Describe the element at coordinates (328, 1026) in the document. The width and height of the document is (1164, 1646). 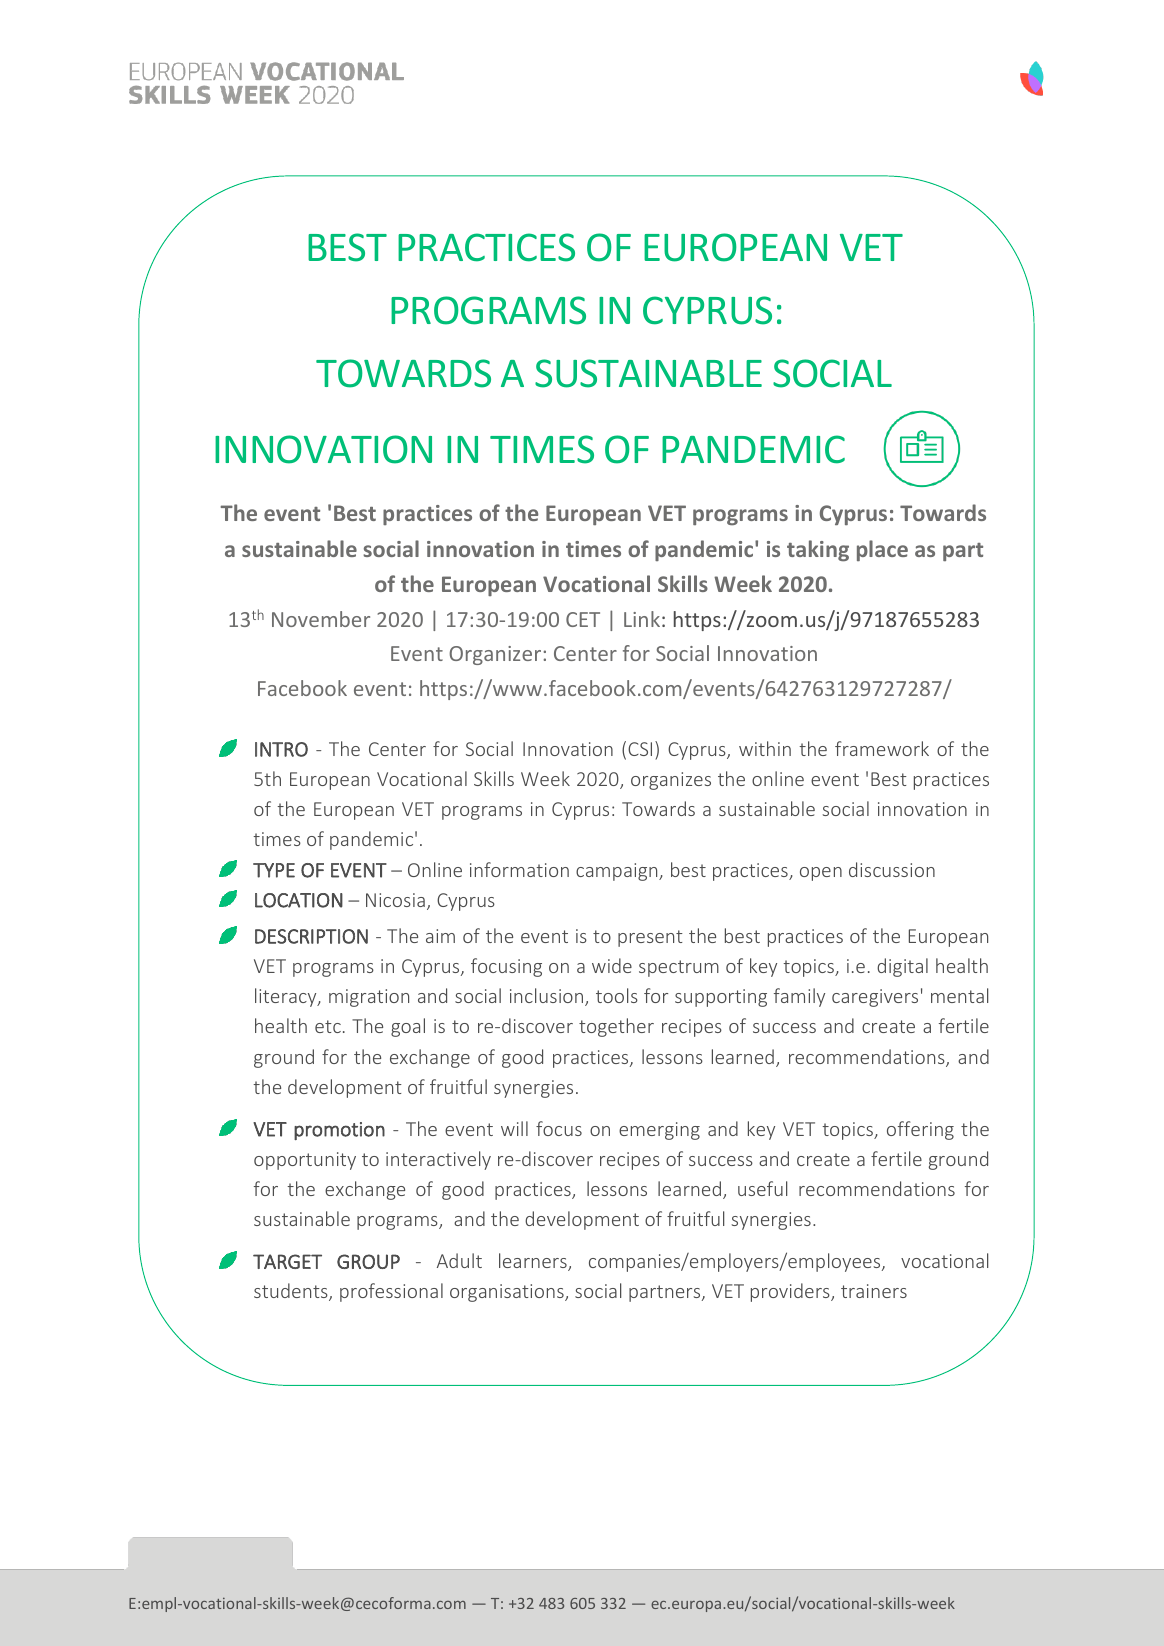
I see `etc` at that location.
